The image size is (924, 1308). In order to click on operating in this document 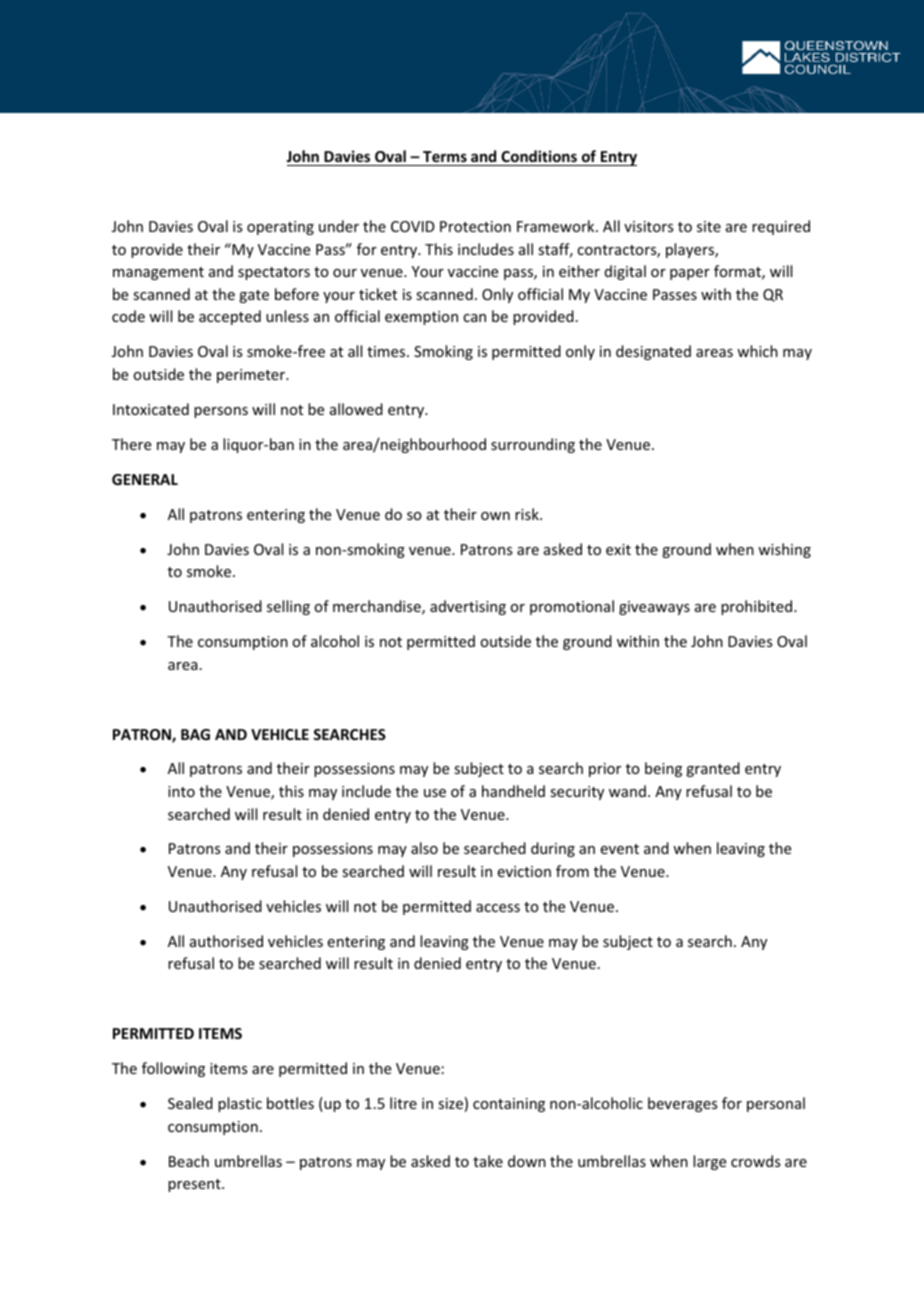, I will do `click(280, 228)`.
